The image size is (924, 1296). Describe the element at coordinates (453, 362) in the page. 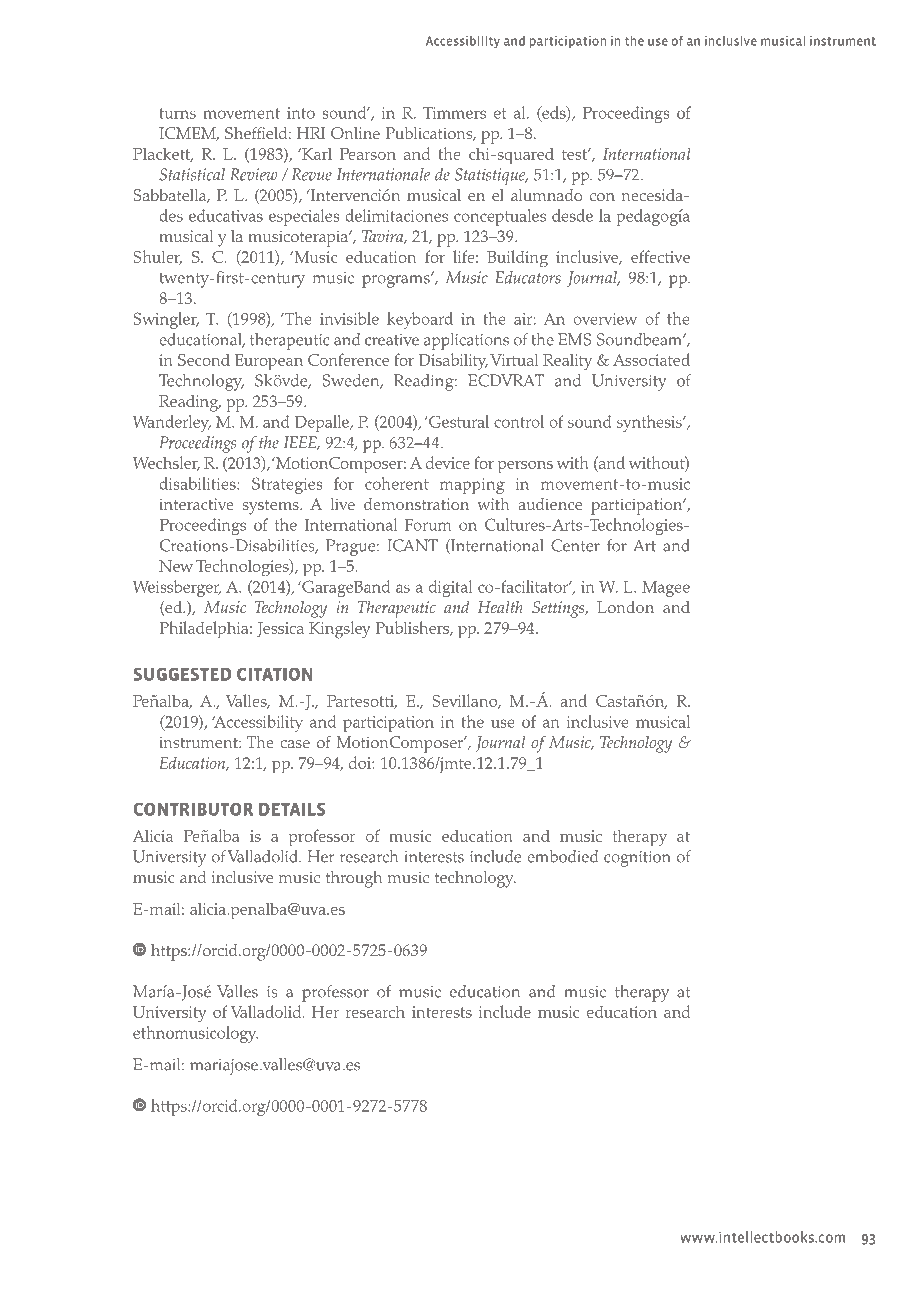

I see `Disability` at that location.
